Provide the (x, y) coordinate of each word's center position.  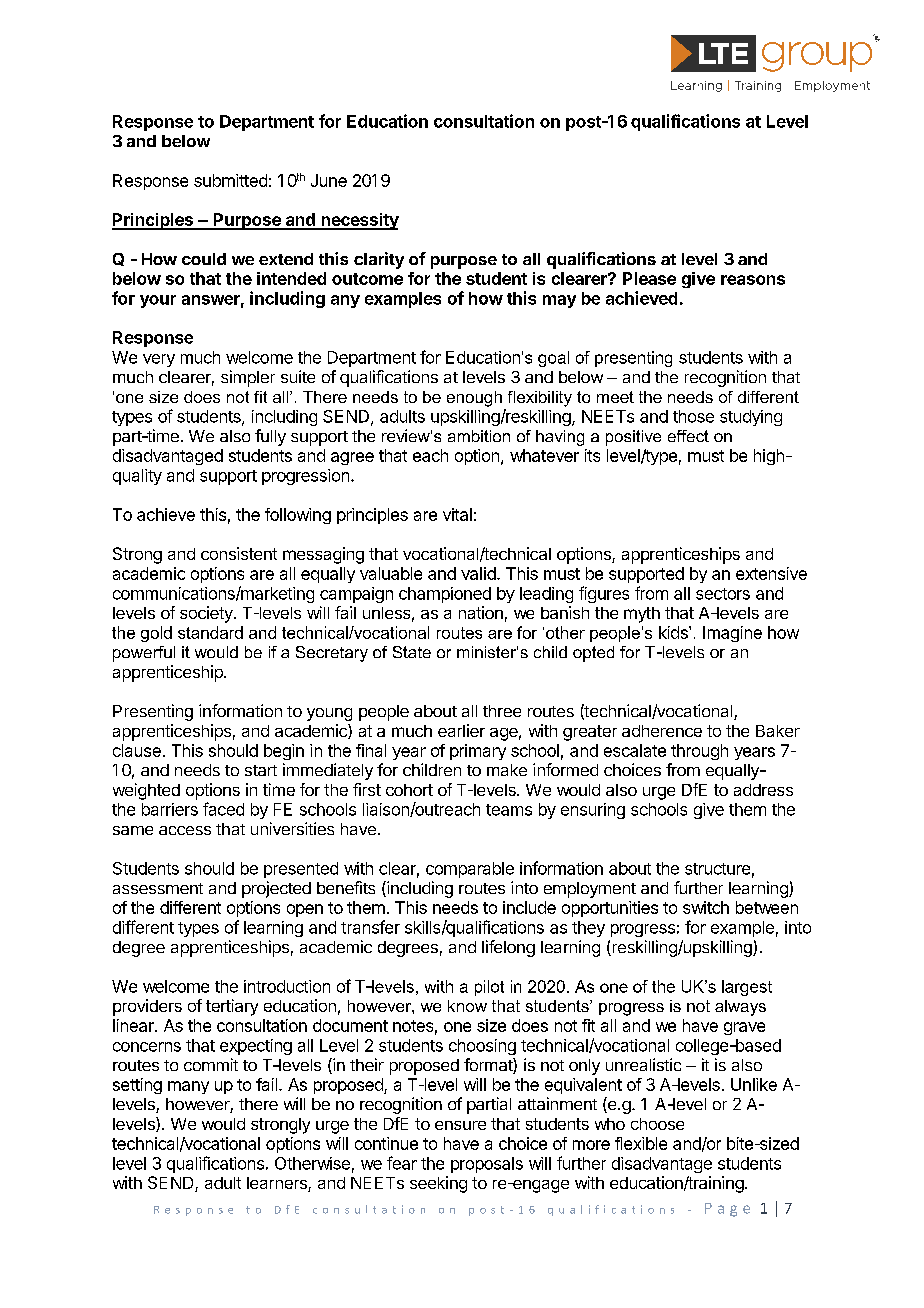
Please (649, 278)
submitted (230, 180)
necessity (359, 221)
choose (657, 1124)
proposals (487, 1165)
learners (278, 1184)
